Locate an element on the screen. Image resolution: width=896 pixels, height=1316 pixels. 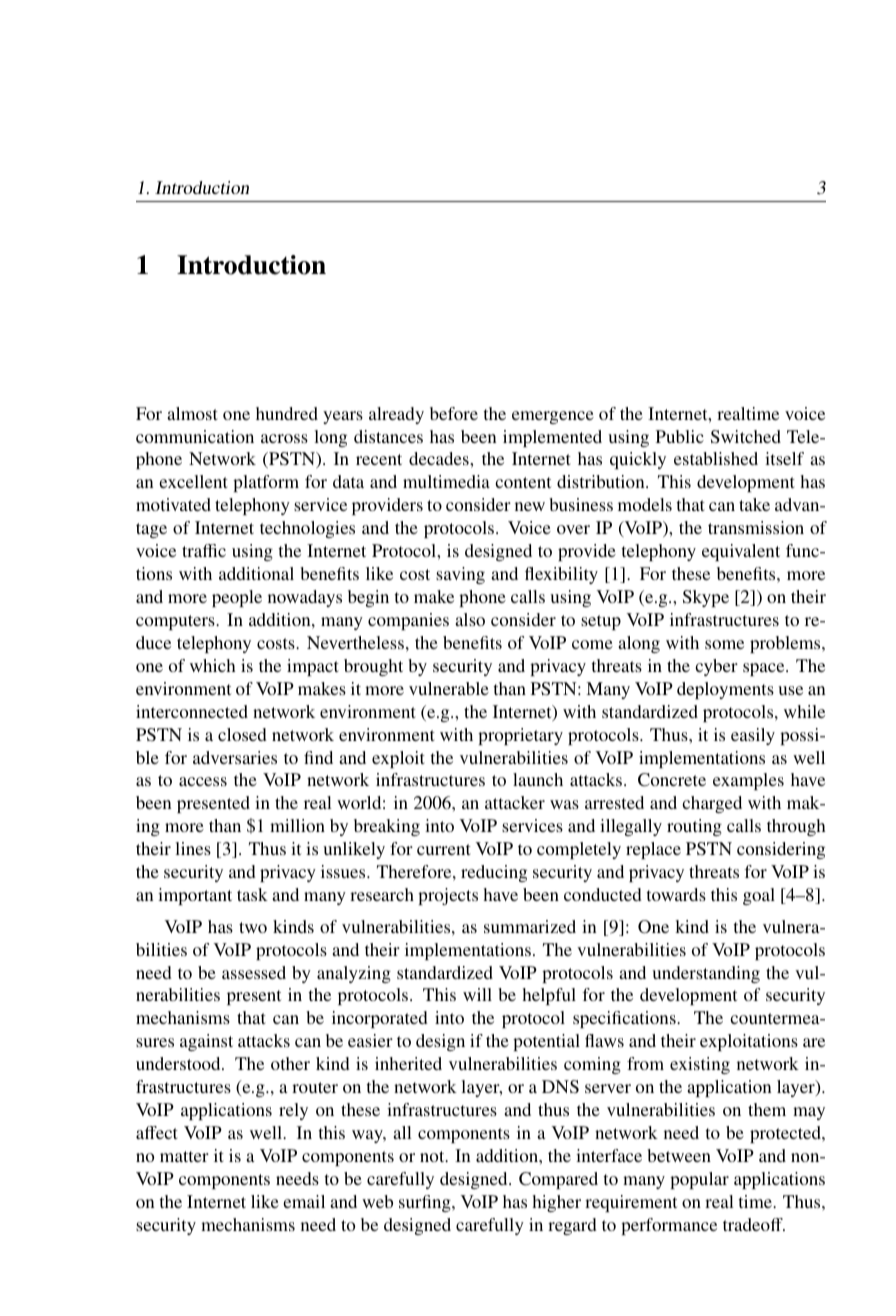
charged is located at coordinates (712, 804).
